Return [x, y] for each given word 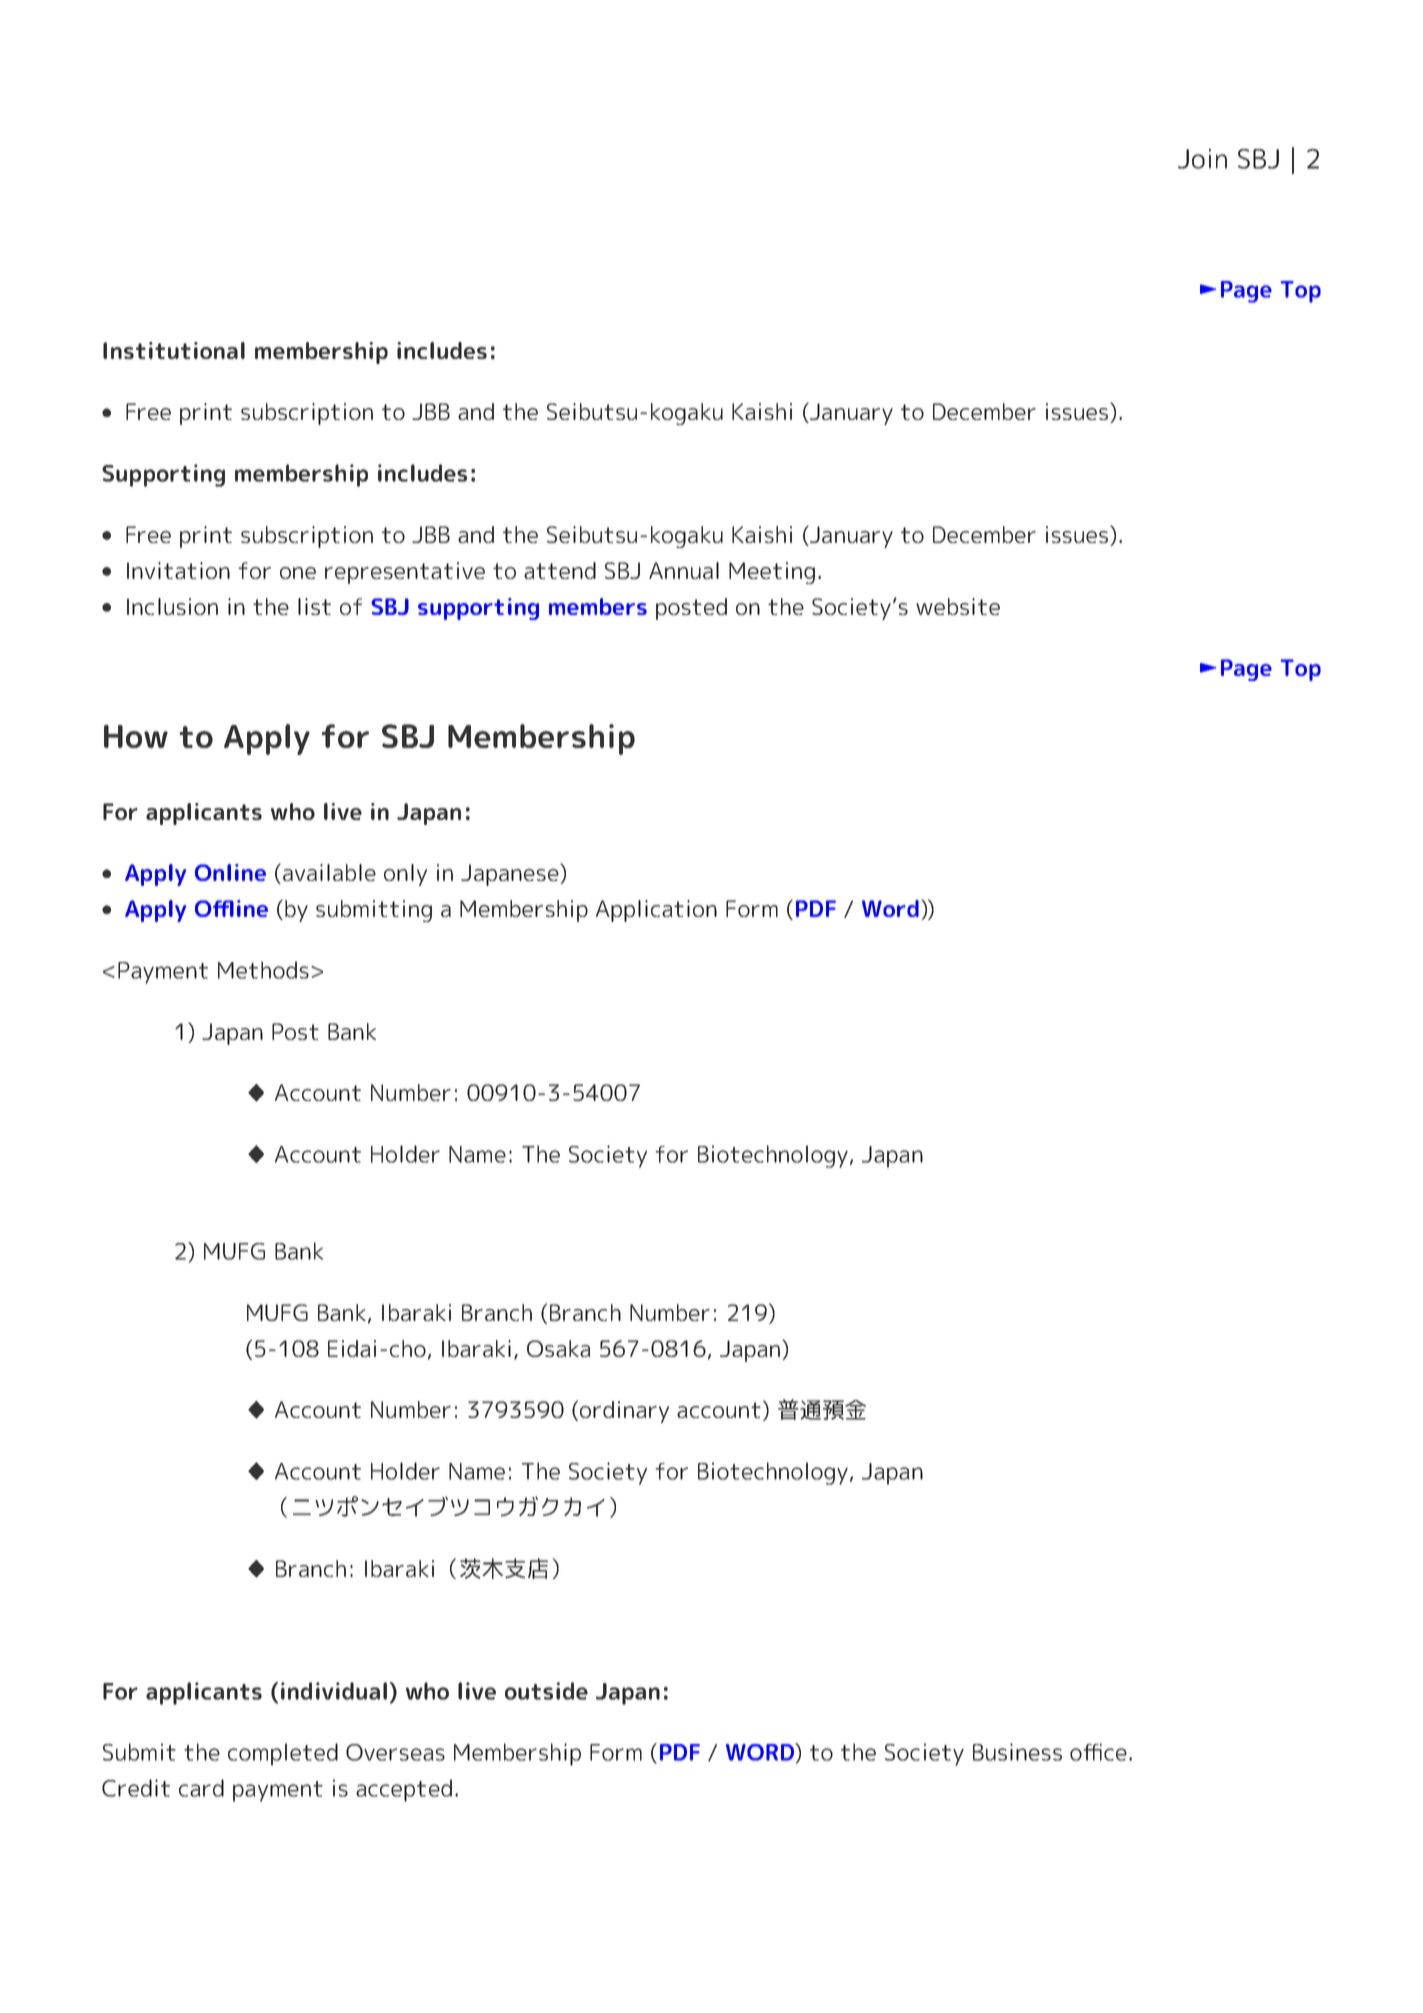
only [405, 875]
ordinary [624, 1412]
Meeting [772, 573]
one [298, 573]
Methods [263, 970]
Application [656, 911]
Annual [684, 570]
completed [283, 1754]
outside [546, 1691]
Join [1202, 158]
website [958, 606]
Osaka [559, 1348]
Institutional [174, 350]
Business [1017, 1752]
